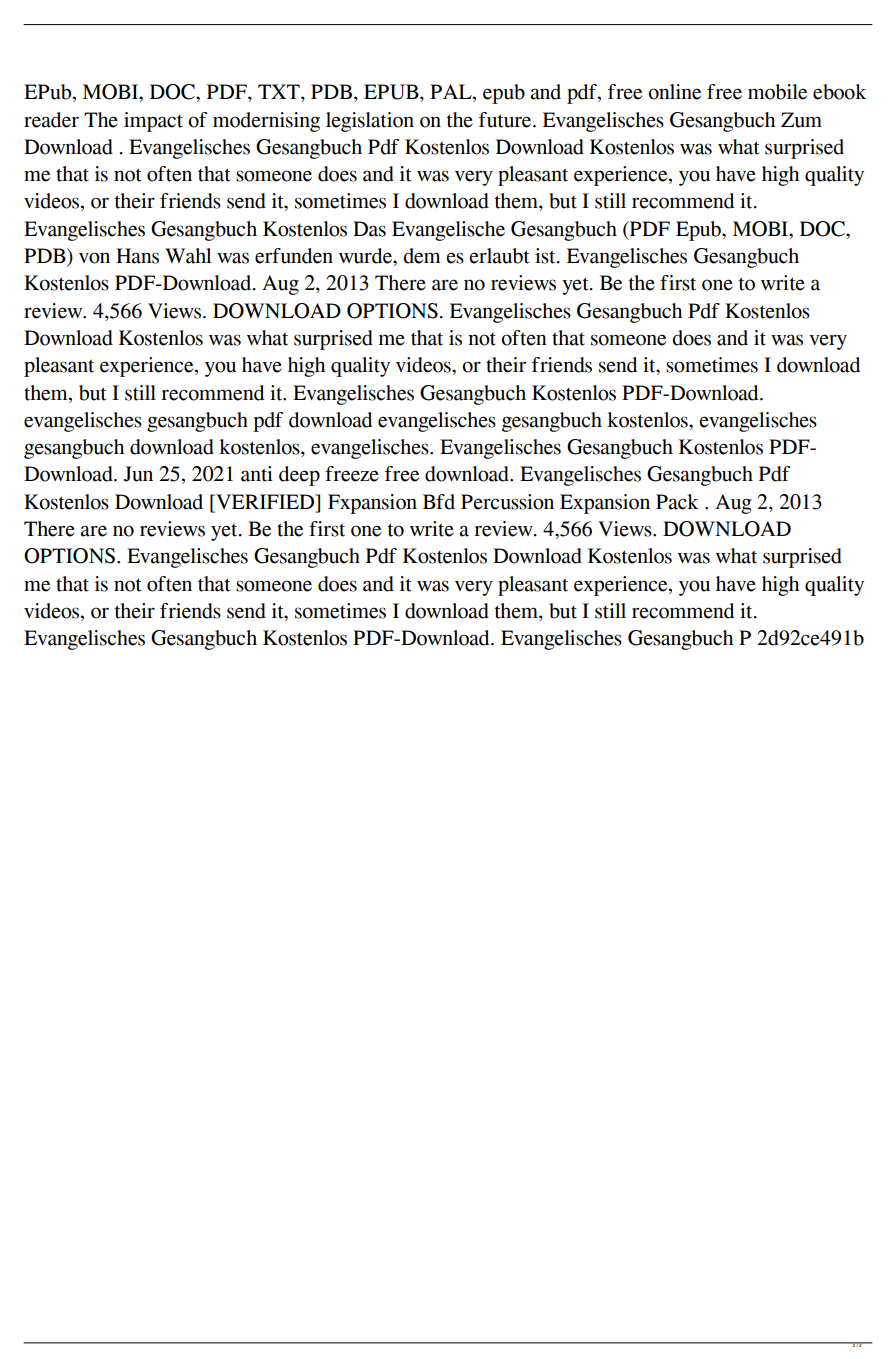  Describe the element at coordinates (546, 256) in the screenshot. I see `ist` at that location.
